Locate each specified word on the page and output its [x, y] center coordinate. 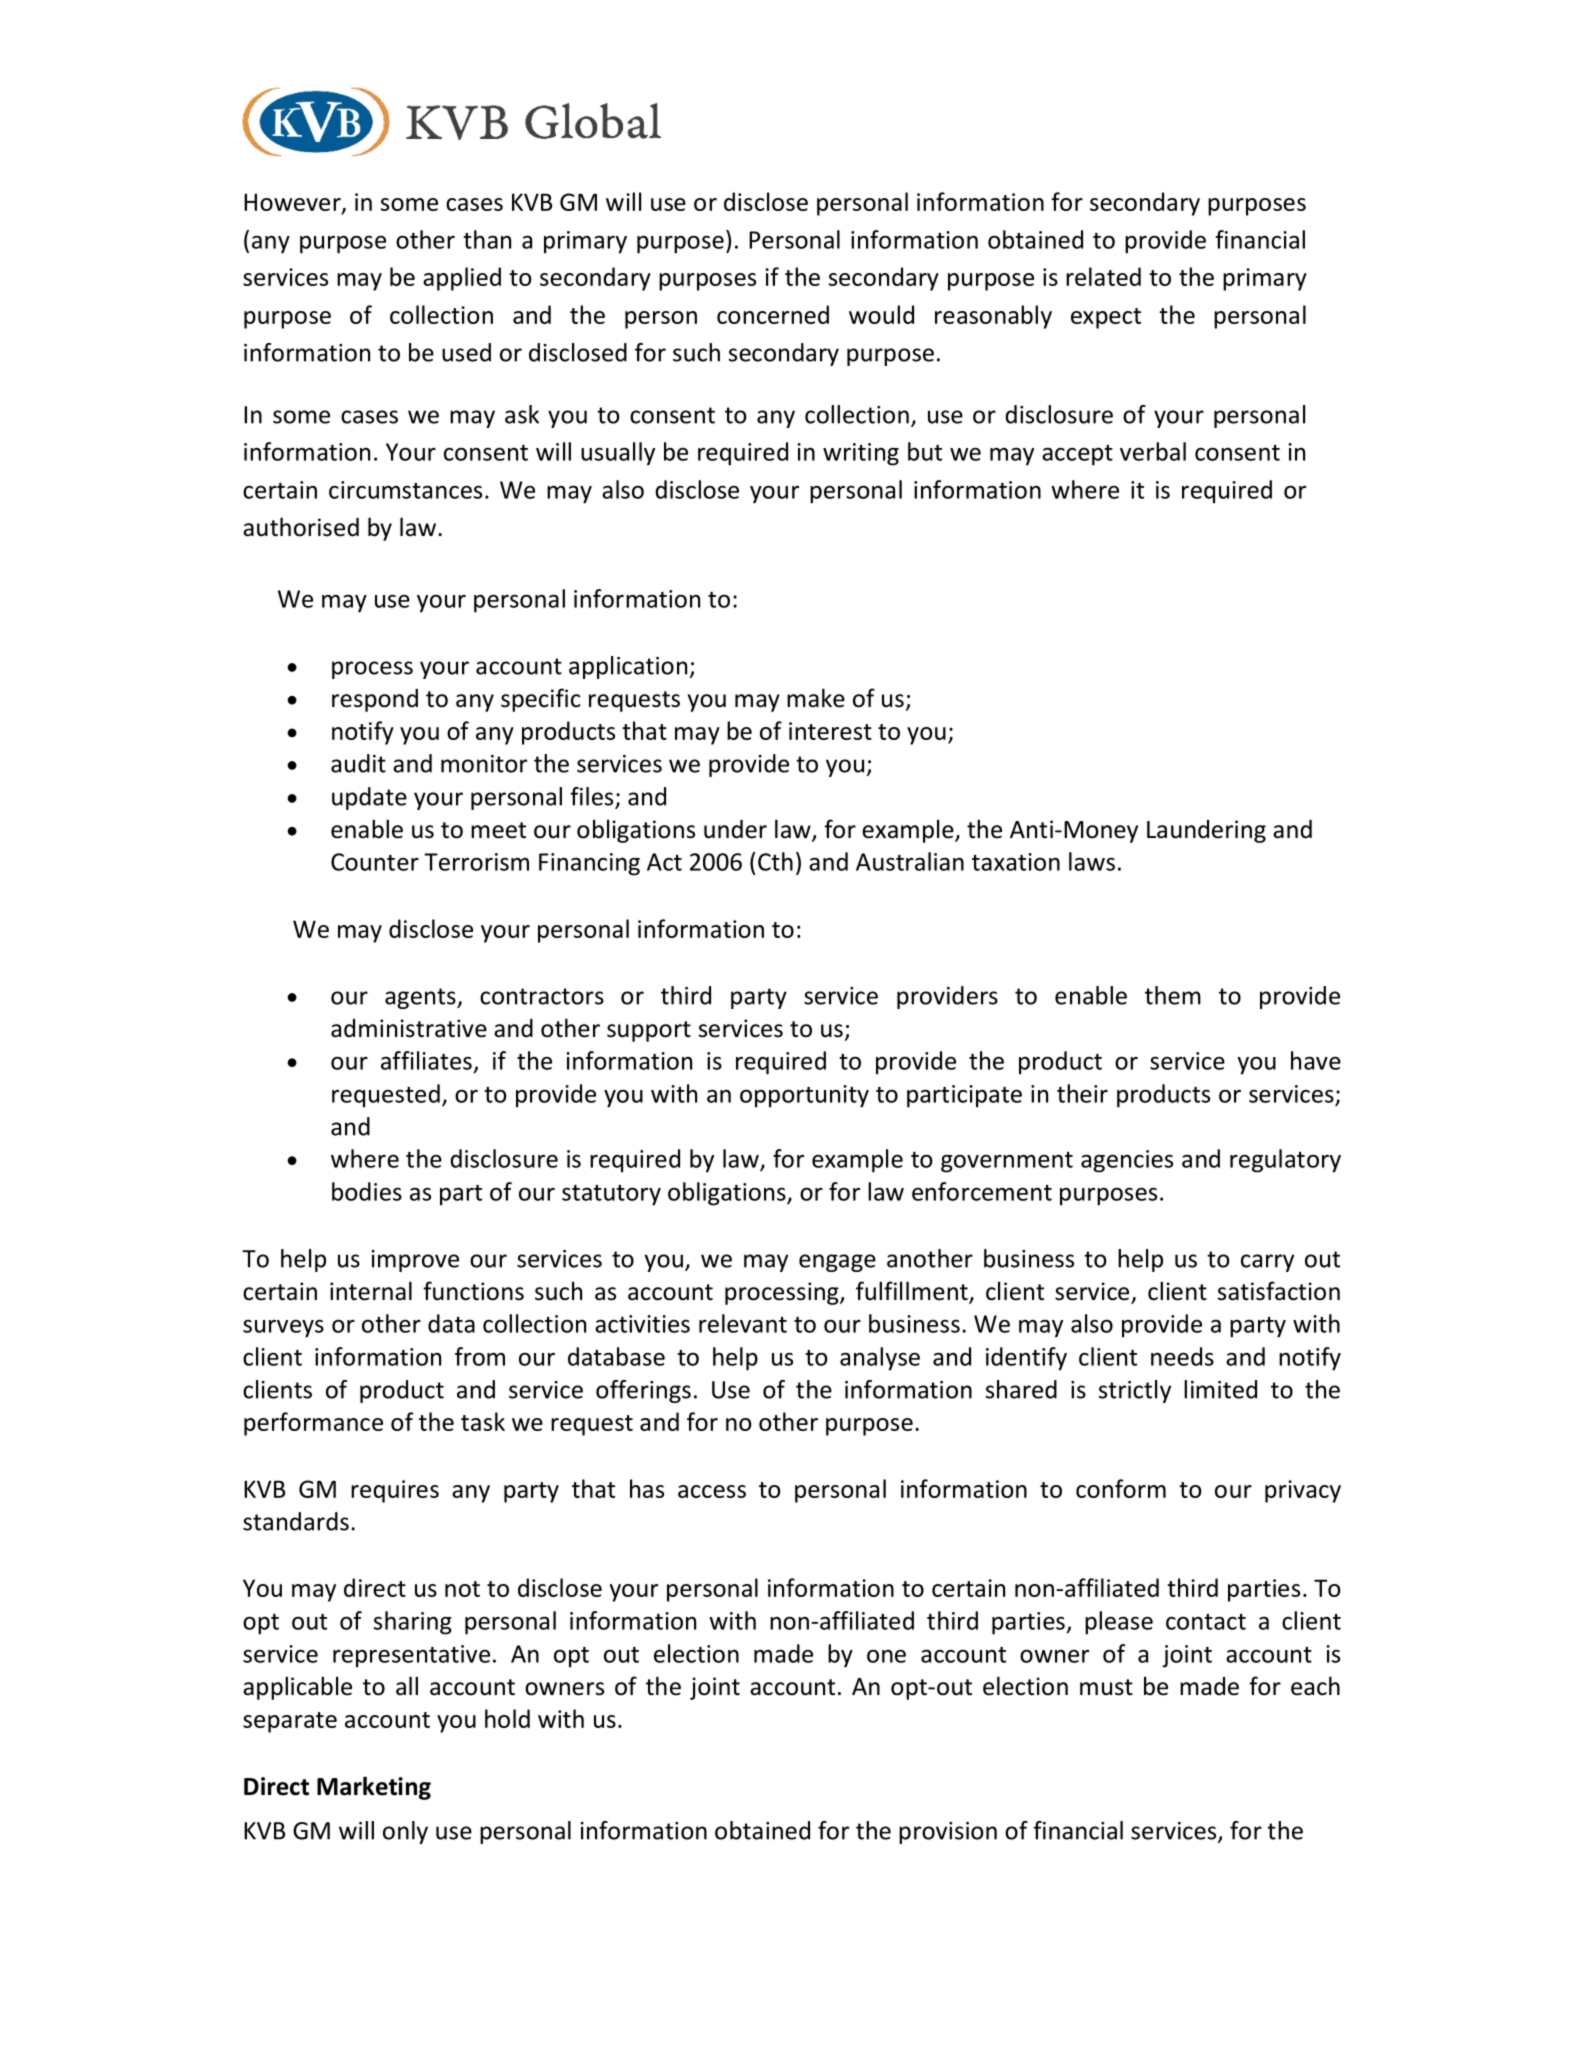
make [816, 698]
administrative [409, 1028]
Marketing [374, 1788]
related [1103, 276]
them [1173, 995]
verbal [1153, 451]
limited [1220, 1389]
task [483, 1421]
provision [948, 1833]
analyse [880, 1359]
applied [462, 279]
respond [375, 700]
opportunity [804, 1096]
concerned [773, 314]
